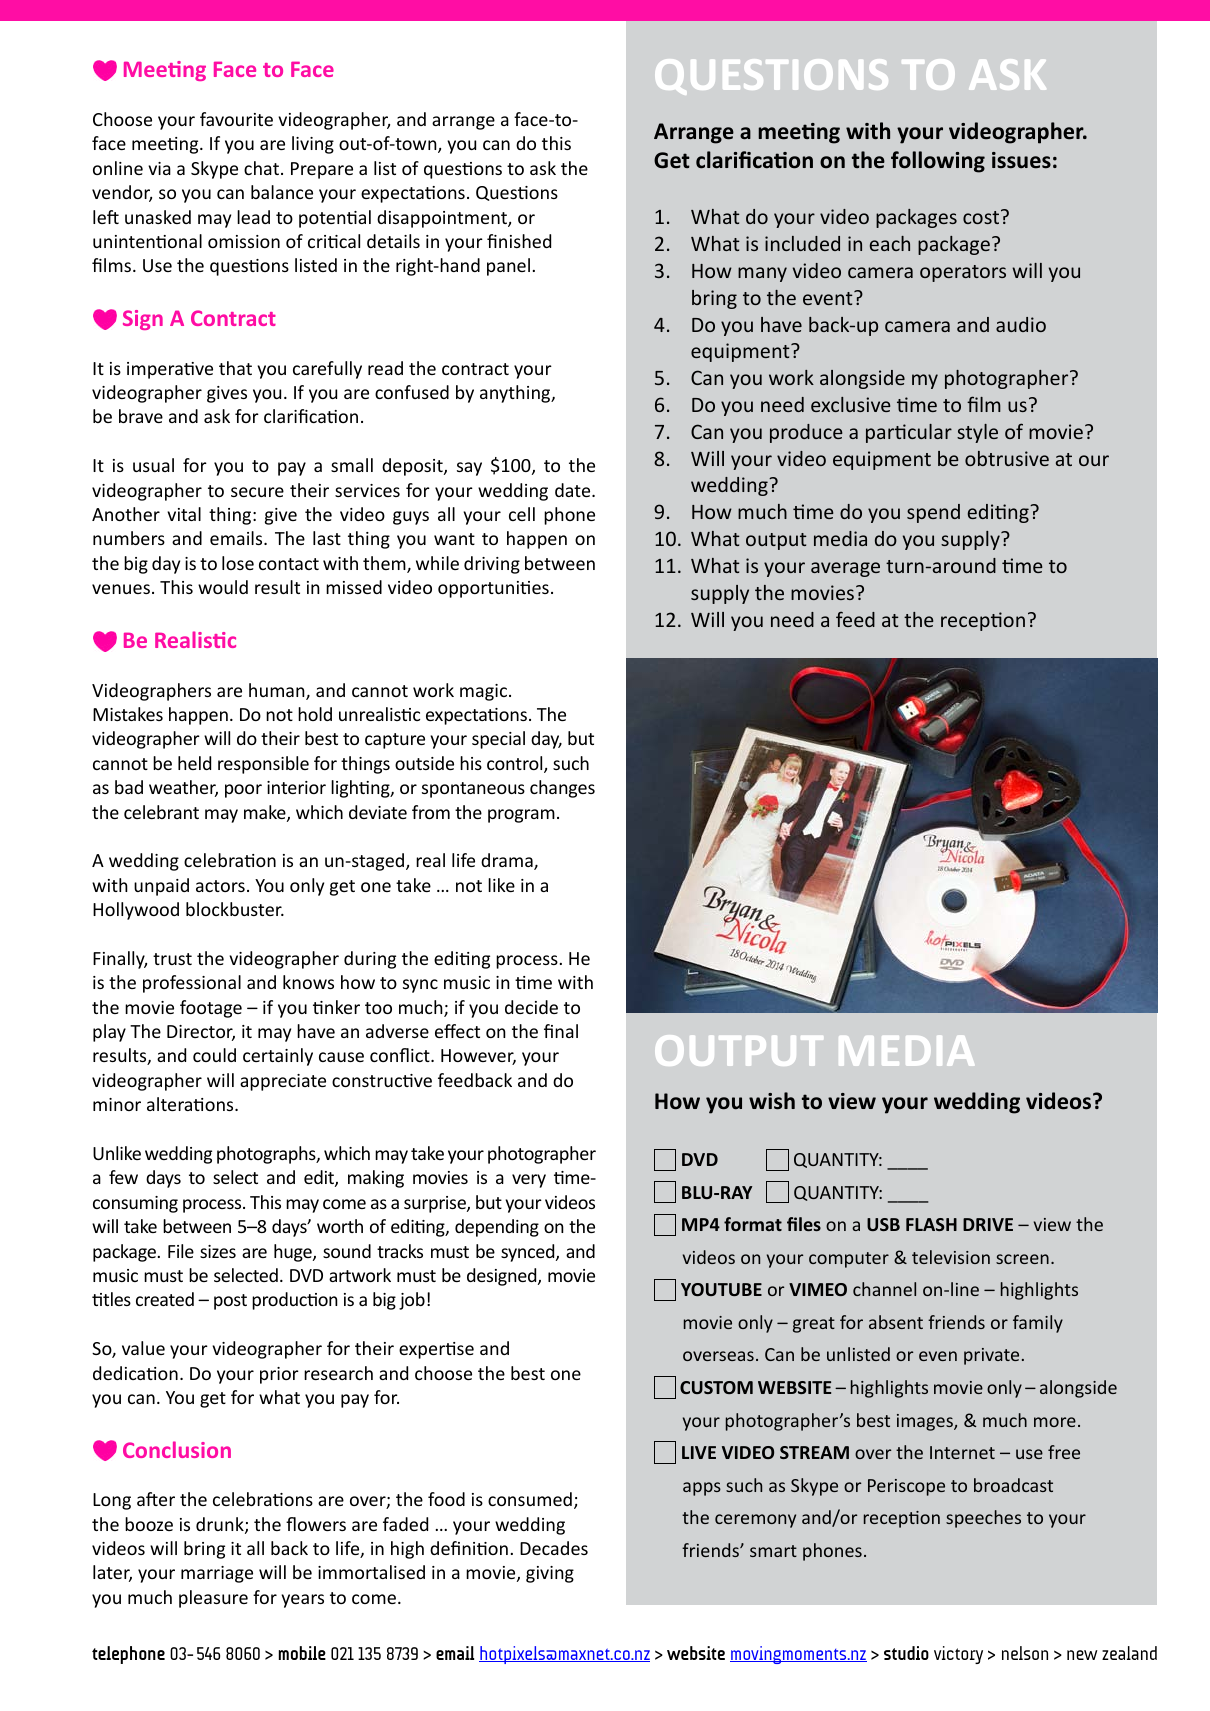  Describe the element at coordinates (213, 1599) in the screenshot. I see `pleasure` at that location.
